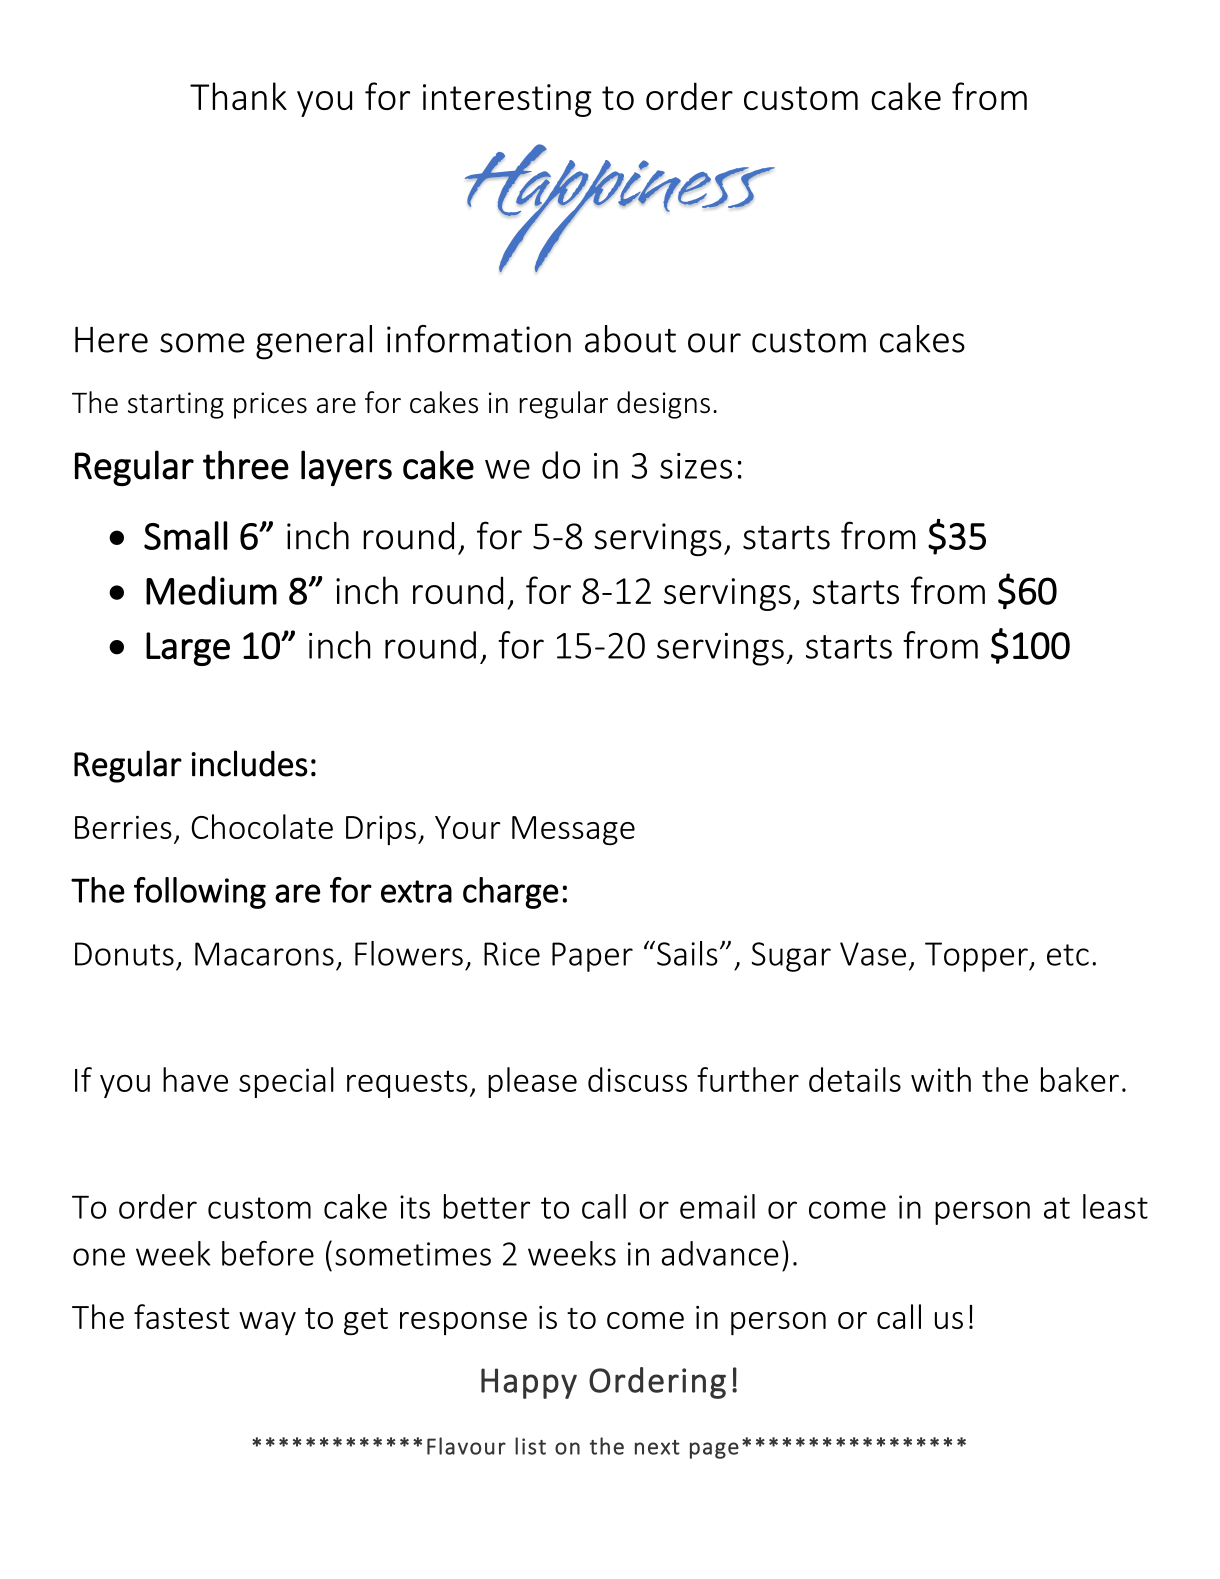  I want to click on Topper, so click(977, 957).
